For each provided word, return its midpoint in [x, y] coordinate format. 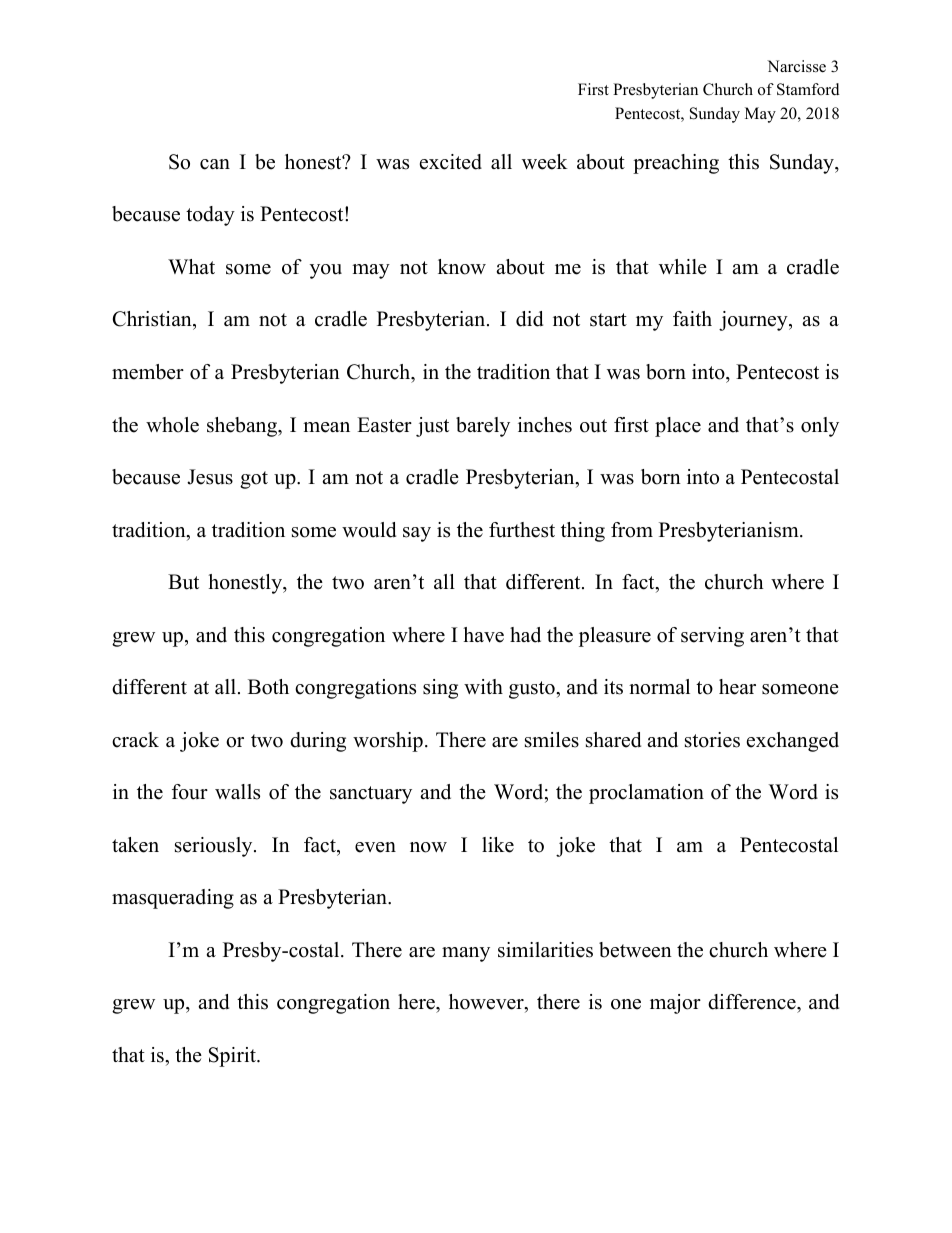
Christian [153, 320]
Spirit [233, 1057]
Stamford [808, 89]
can [215, 164]
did [529, 319]
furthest [522, 530]
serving [712, 637]
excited [451, 162]
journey [754, 321]
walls [237, 792]
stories [712, 740]
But [183, 582]
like [498, 845]
